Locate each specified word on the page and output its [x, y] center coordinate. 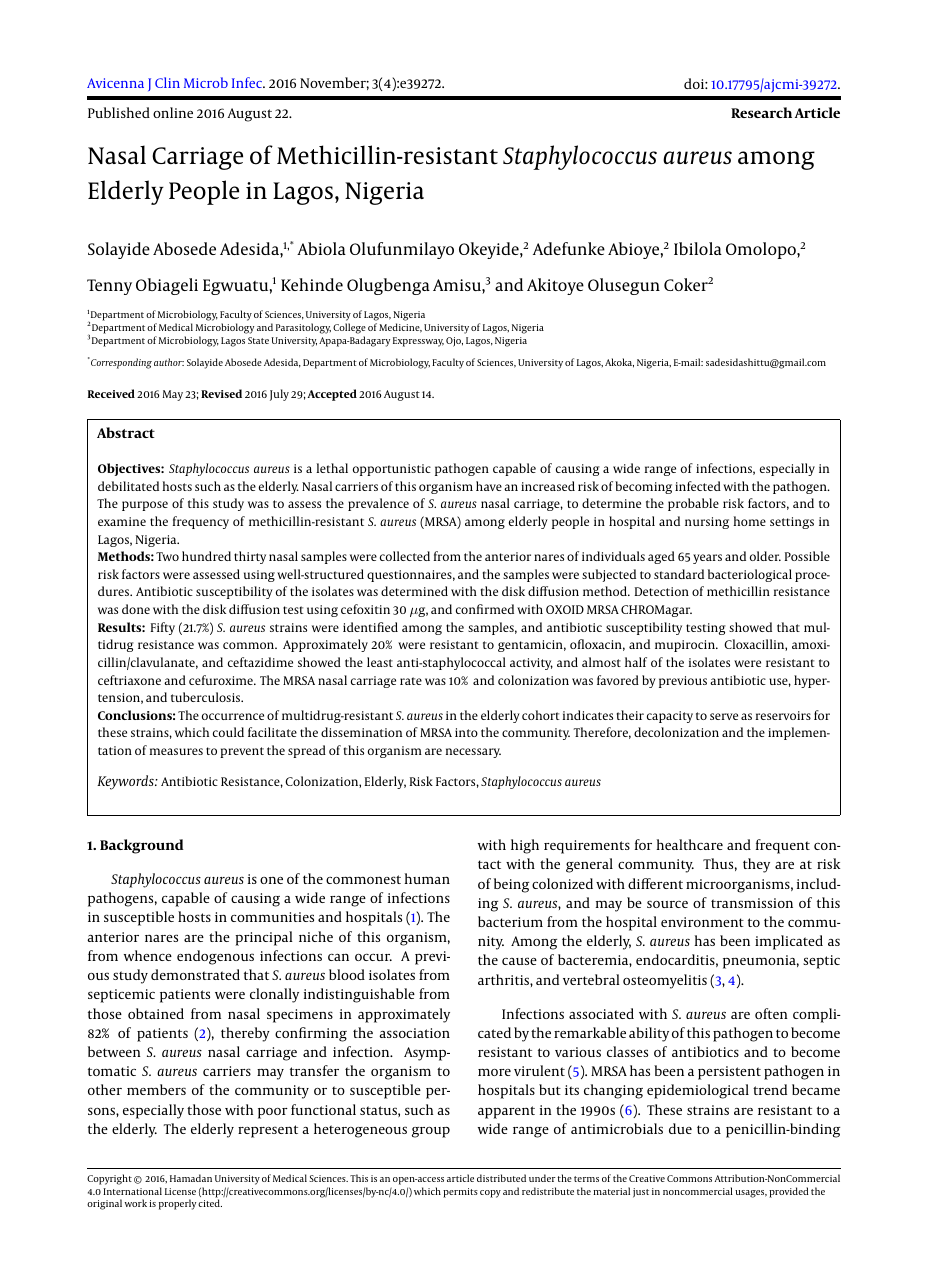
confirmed [485, 609]
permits [460, 1193]
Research [761, 112]
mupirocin [686, 646]
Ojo [454, 342]
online [173, 112]
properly [177, 1204]
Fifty [163, 628]
